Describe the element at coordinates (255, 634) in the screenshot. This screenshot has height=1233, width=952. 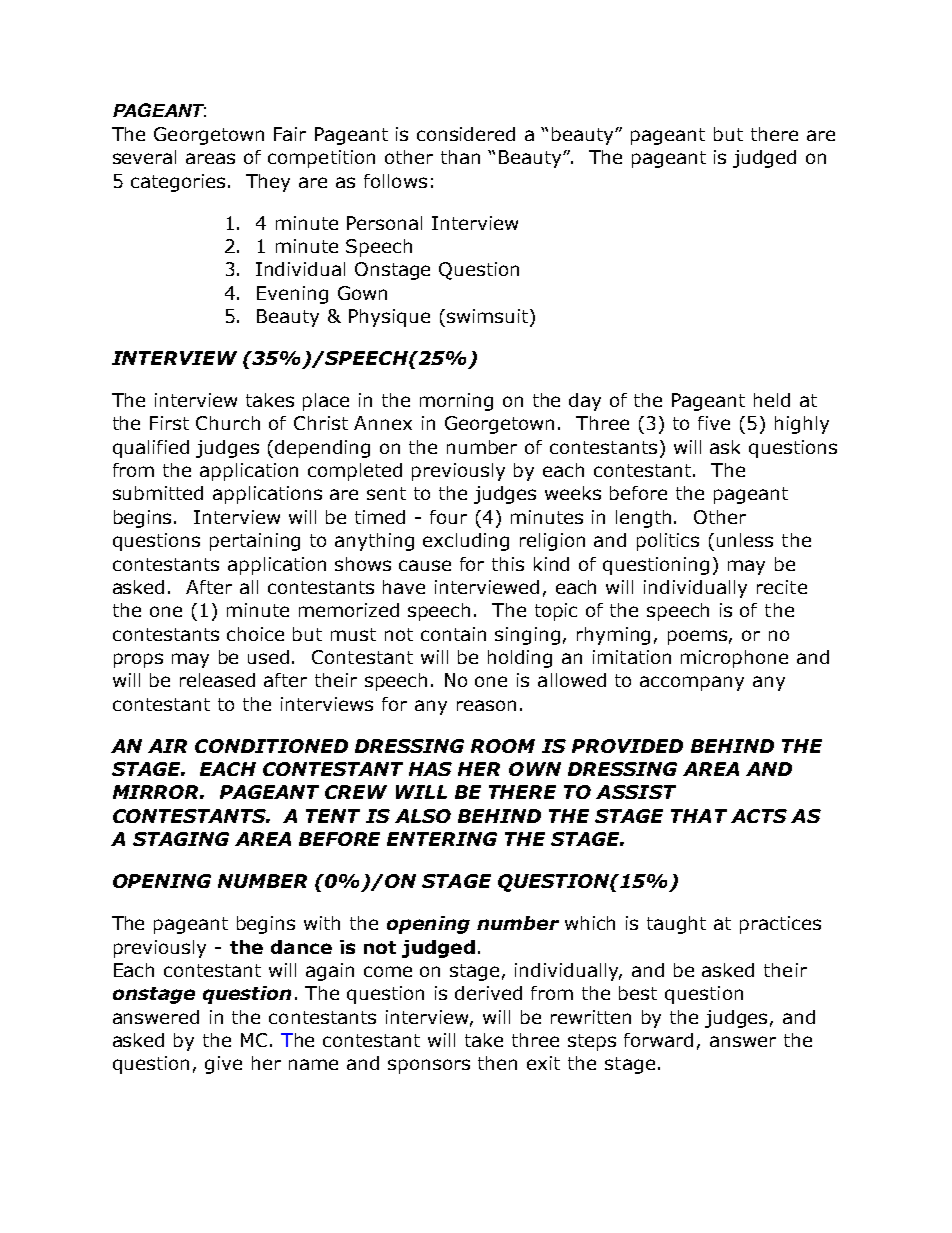
I see `choice` at that location.
